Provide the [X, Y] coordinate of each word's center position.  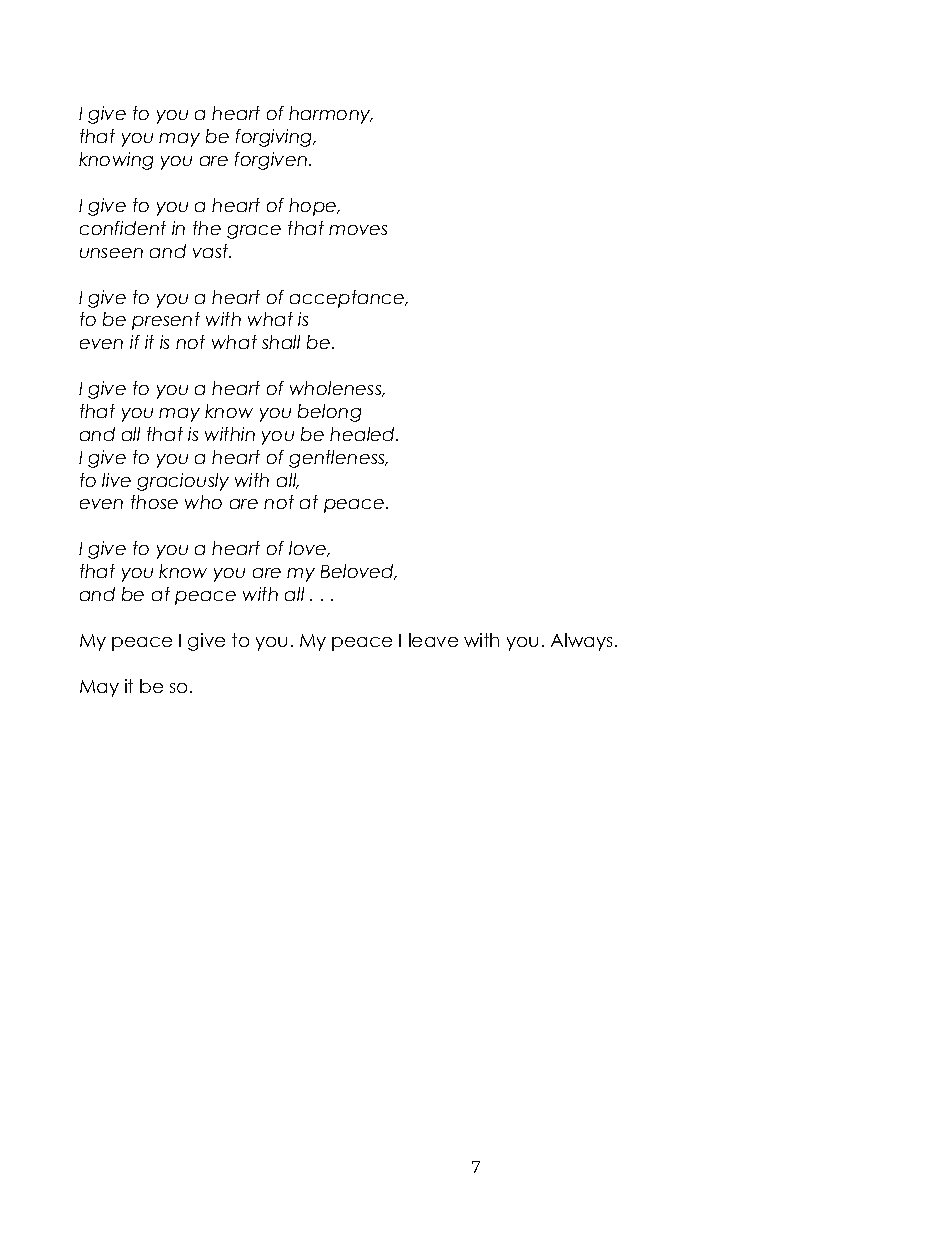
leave [433, 640]
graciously [183, 482]
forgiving [275, 138]
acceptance [348, 299]
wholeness [337, 389]
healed [363, 434]
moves [358, 230]
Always [581, 642]
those [154, 502]
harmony [331, 115]
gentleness [338, 459]
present [166, 321]
